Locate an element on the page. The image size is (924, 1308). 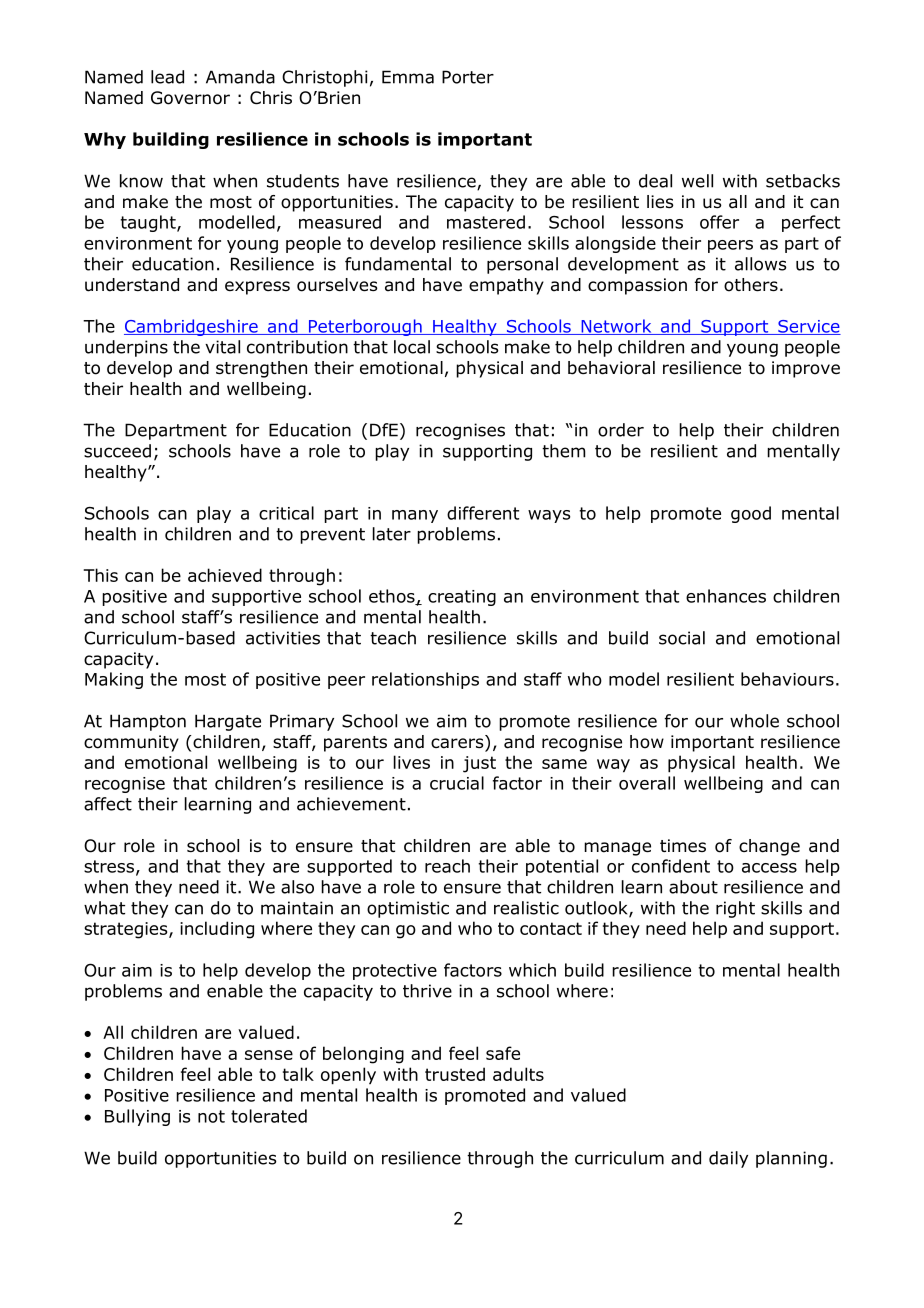
Cambridgeshire is located at coordinates (192, 327).
